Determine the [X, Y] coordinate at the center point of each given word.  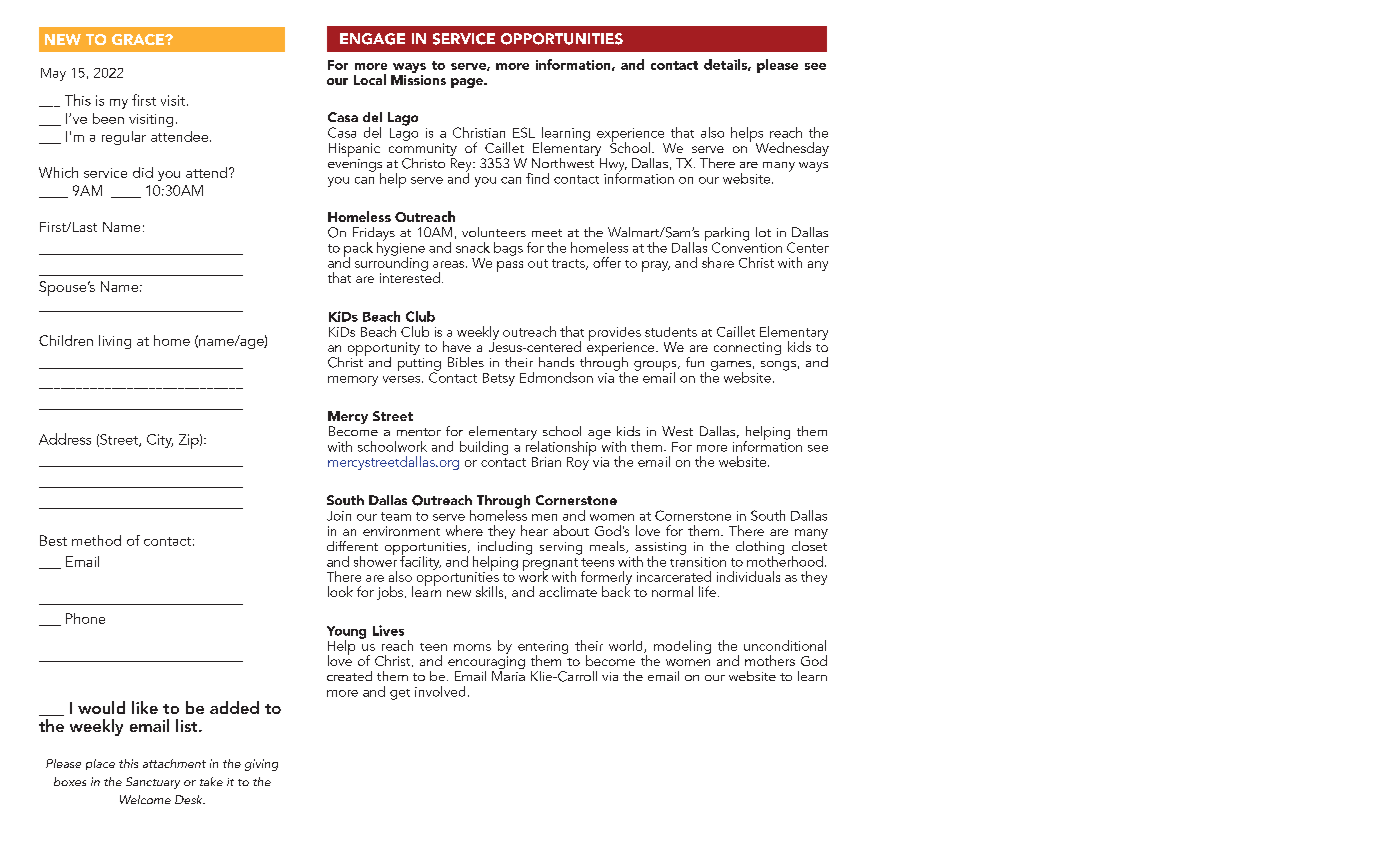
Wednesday [792, 149]
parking [727, 235]
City [160, 441]
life [707, 591]
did [143, 172]
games [731, 367]
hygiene [401, 248]
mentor [419, 432]
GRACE [139, 39]
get [400, 694]
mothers [770, 660]
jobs [391, 593]
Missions [418, 78]
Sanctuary [153, 783]
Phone [85, 618]
